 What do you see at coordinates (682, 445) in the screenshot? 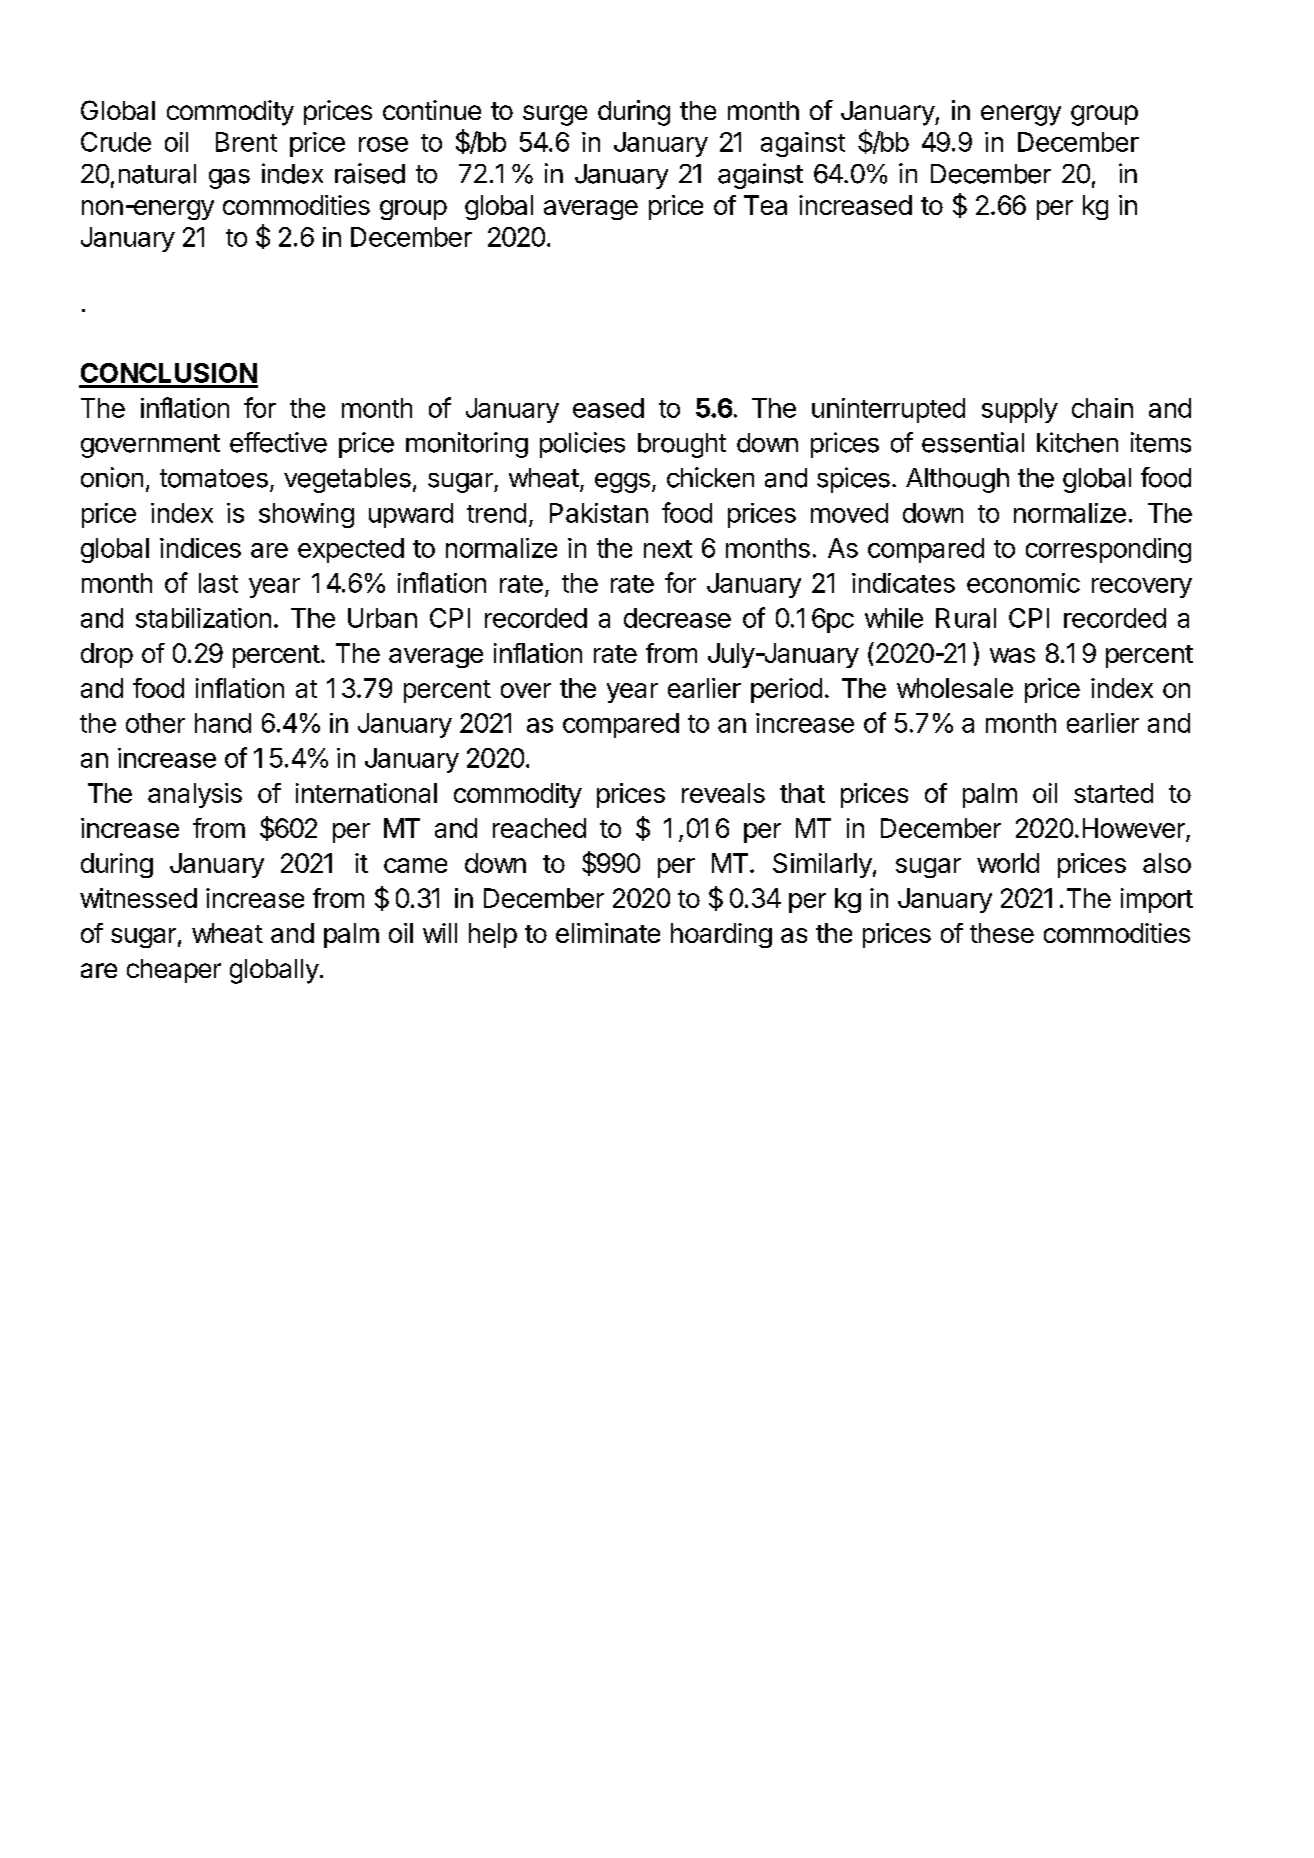
I see `brought` at bounding box center [682, 445].
